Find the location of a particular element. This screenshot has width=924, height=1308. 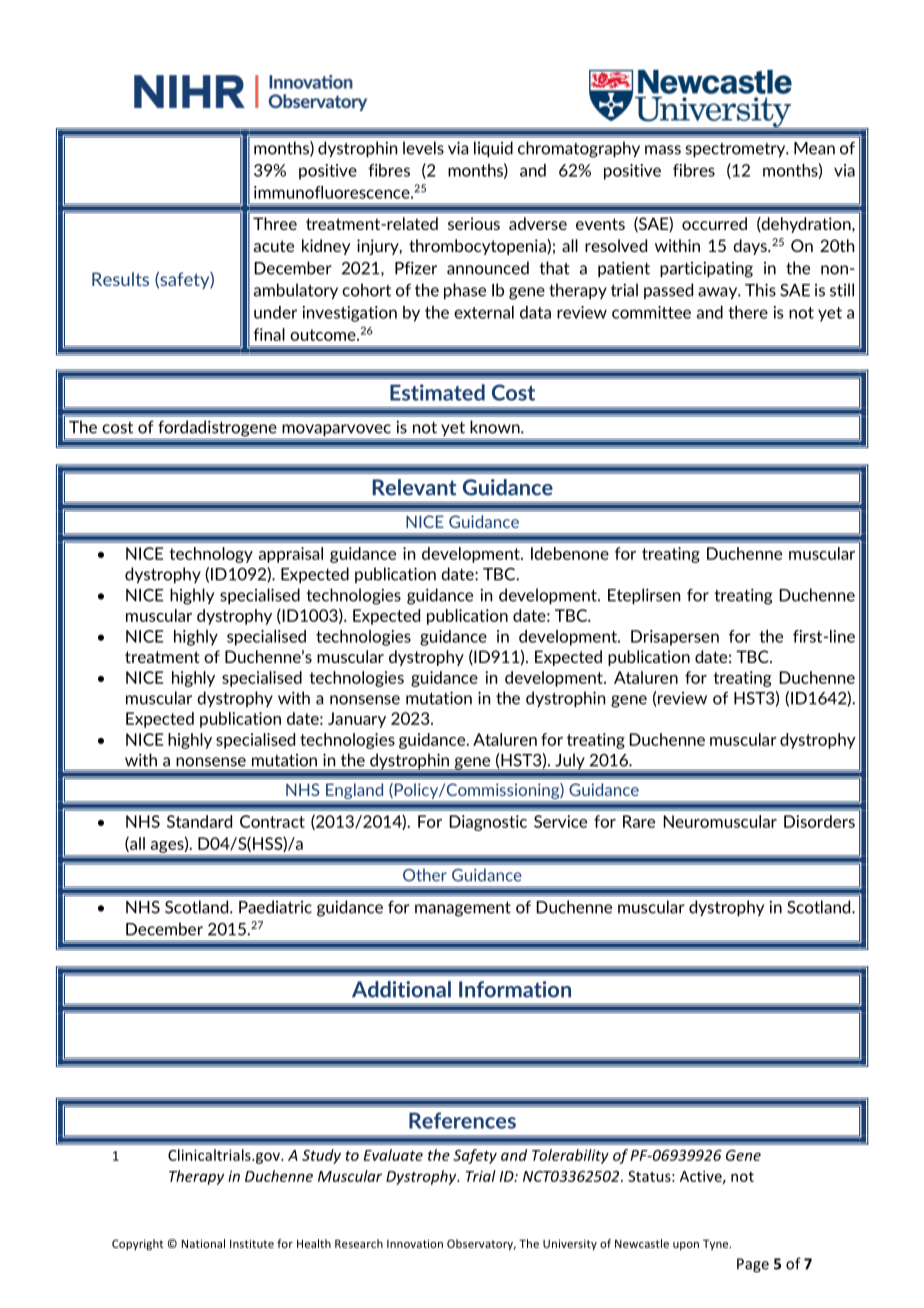

spectrometry is located at coordinates (737, 150).
